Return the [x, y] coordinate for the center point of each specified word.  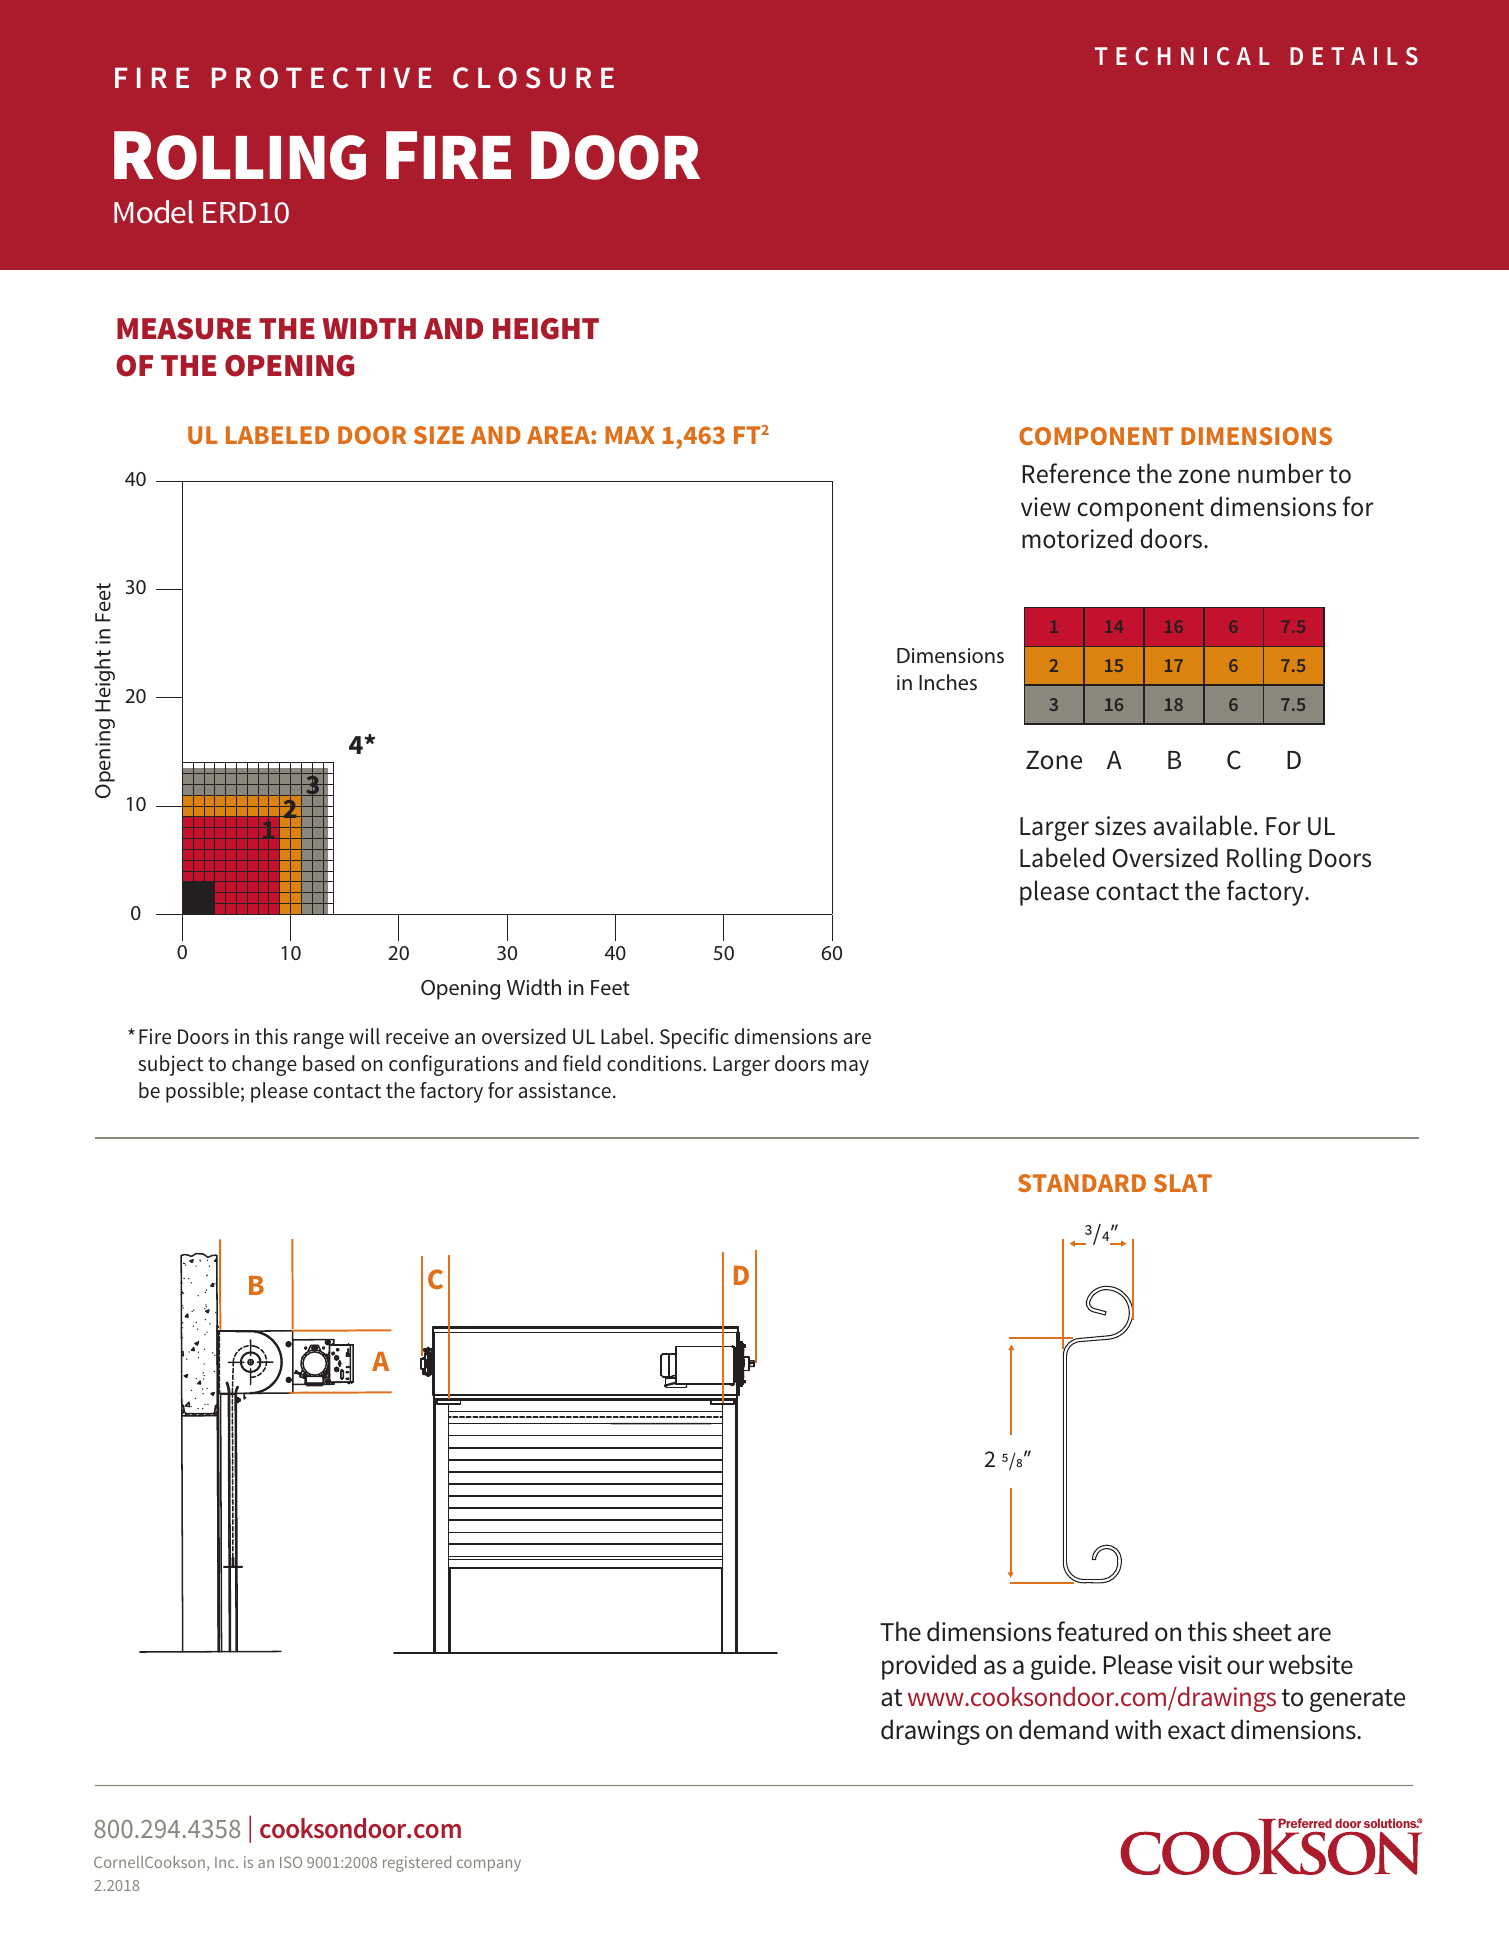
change [264, 1065]
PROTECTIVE [322, 78]
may [850, 1068]
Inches [948, 682]
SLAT [1183, 1183]
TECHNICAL [1182, 56]
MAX [630, 435]
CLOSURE [533, 78]
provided [929, 1667]
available [1203, 825]
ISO [291, 1862]
